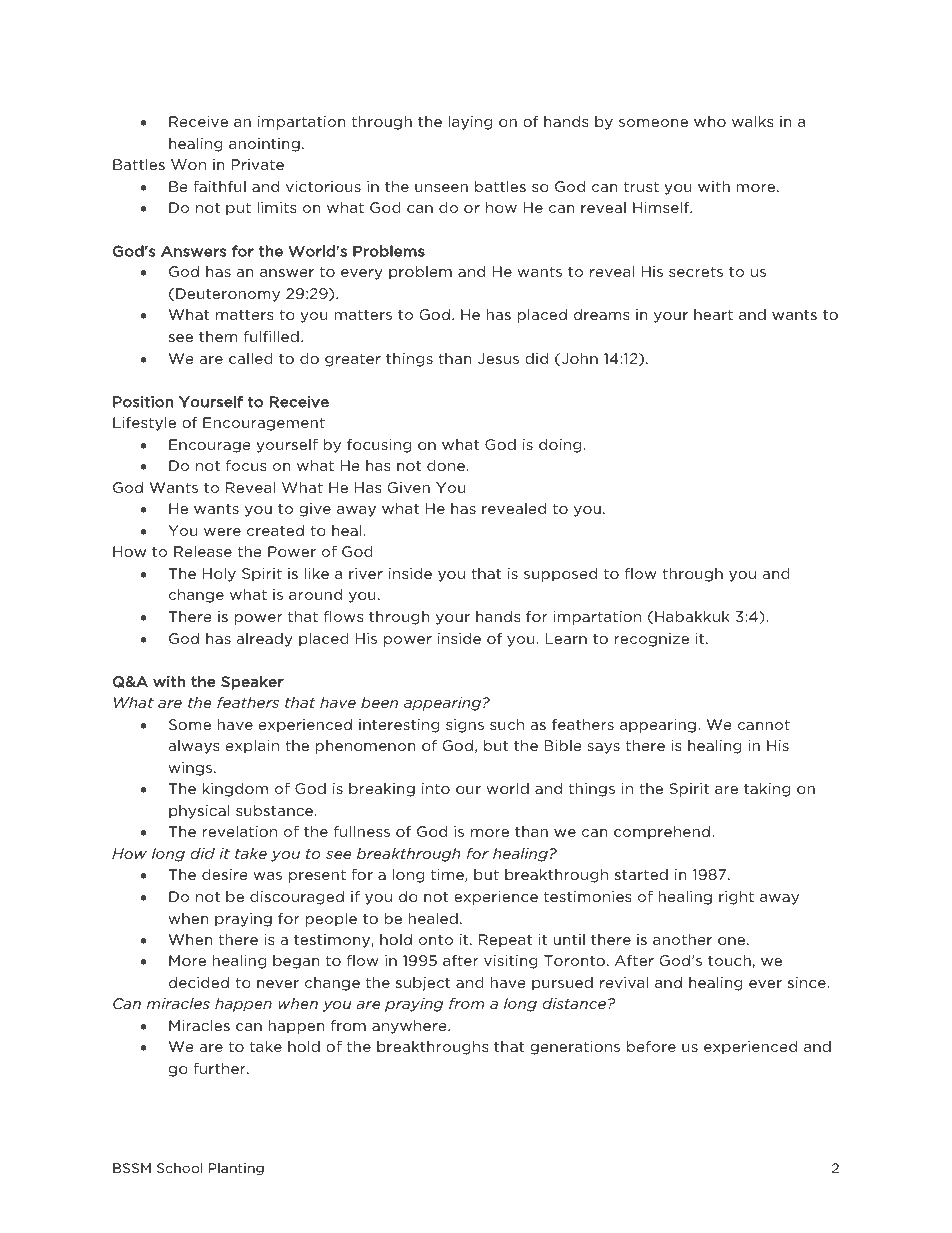 The image size is (952, 1233). Describe the element at coordinates (264, 640) in the page. I see `already` at that location.
